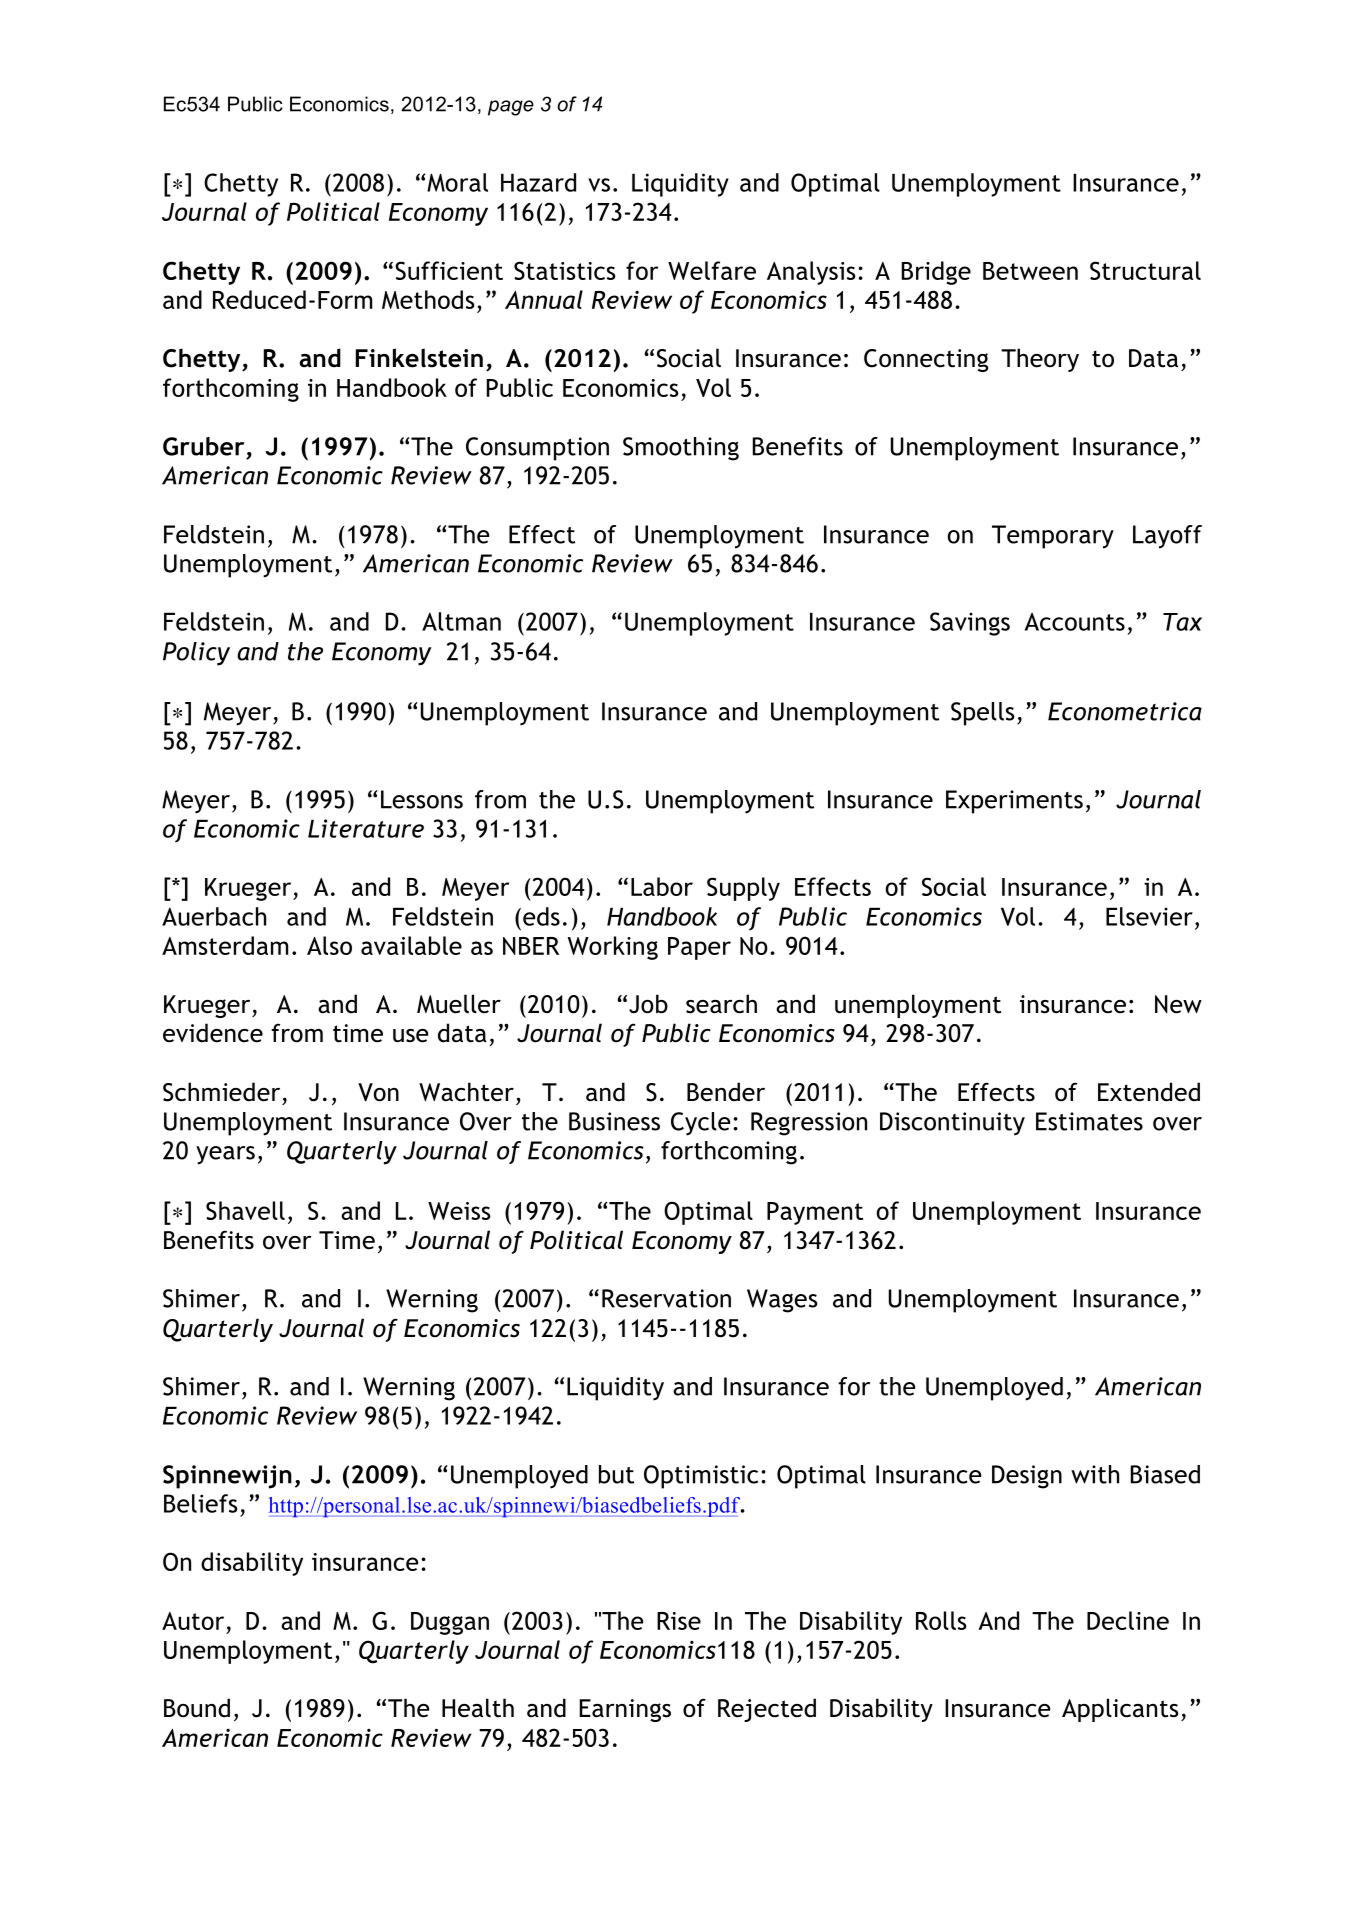 The width and height of the page is (1364, 1930). What do you see at coordinates (1120, 1710) in the page?
I see `Applicants` at bounding box center [1120, 1710].
